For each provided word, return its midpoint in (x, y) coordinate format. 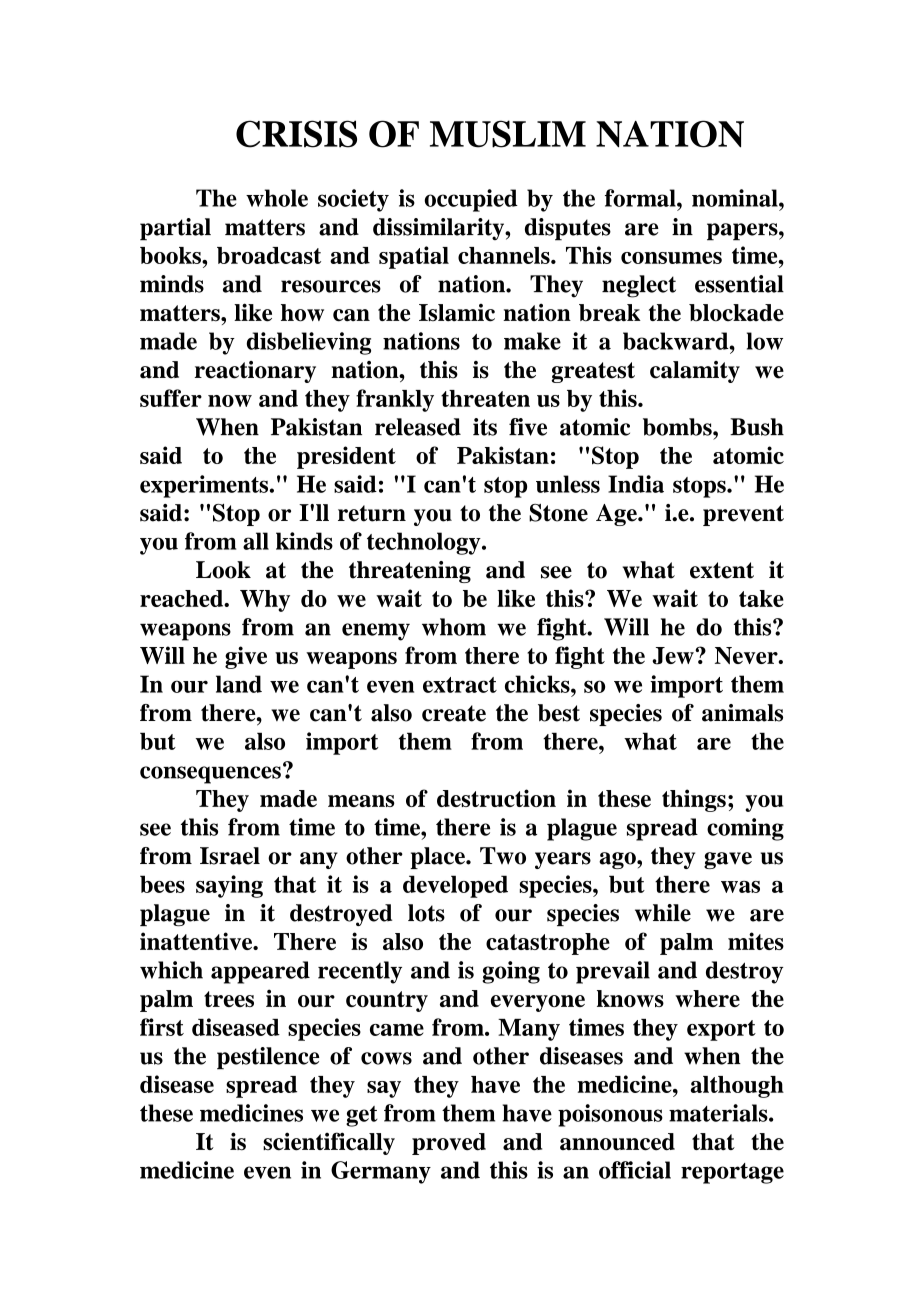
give (246, 657)
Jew (674, 656)
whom (454, 627)
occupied (471, 200)
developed (455, 886)
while (663, 913)
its (485, 427)
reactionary (255, 372)
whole (277, 198)
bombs (678, 427)
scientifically (329, 1143)
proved (449, 1144)
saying (229, 886)
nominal (736, 198)
